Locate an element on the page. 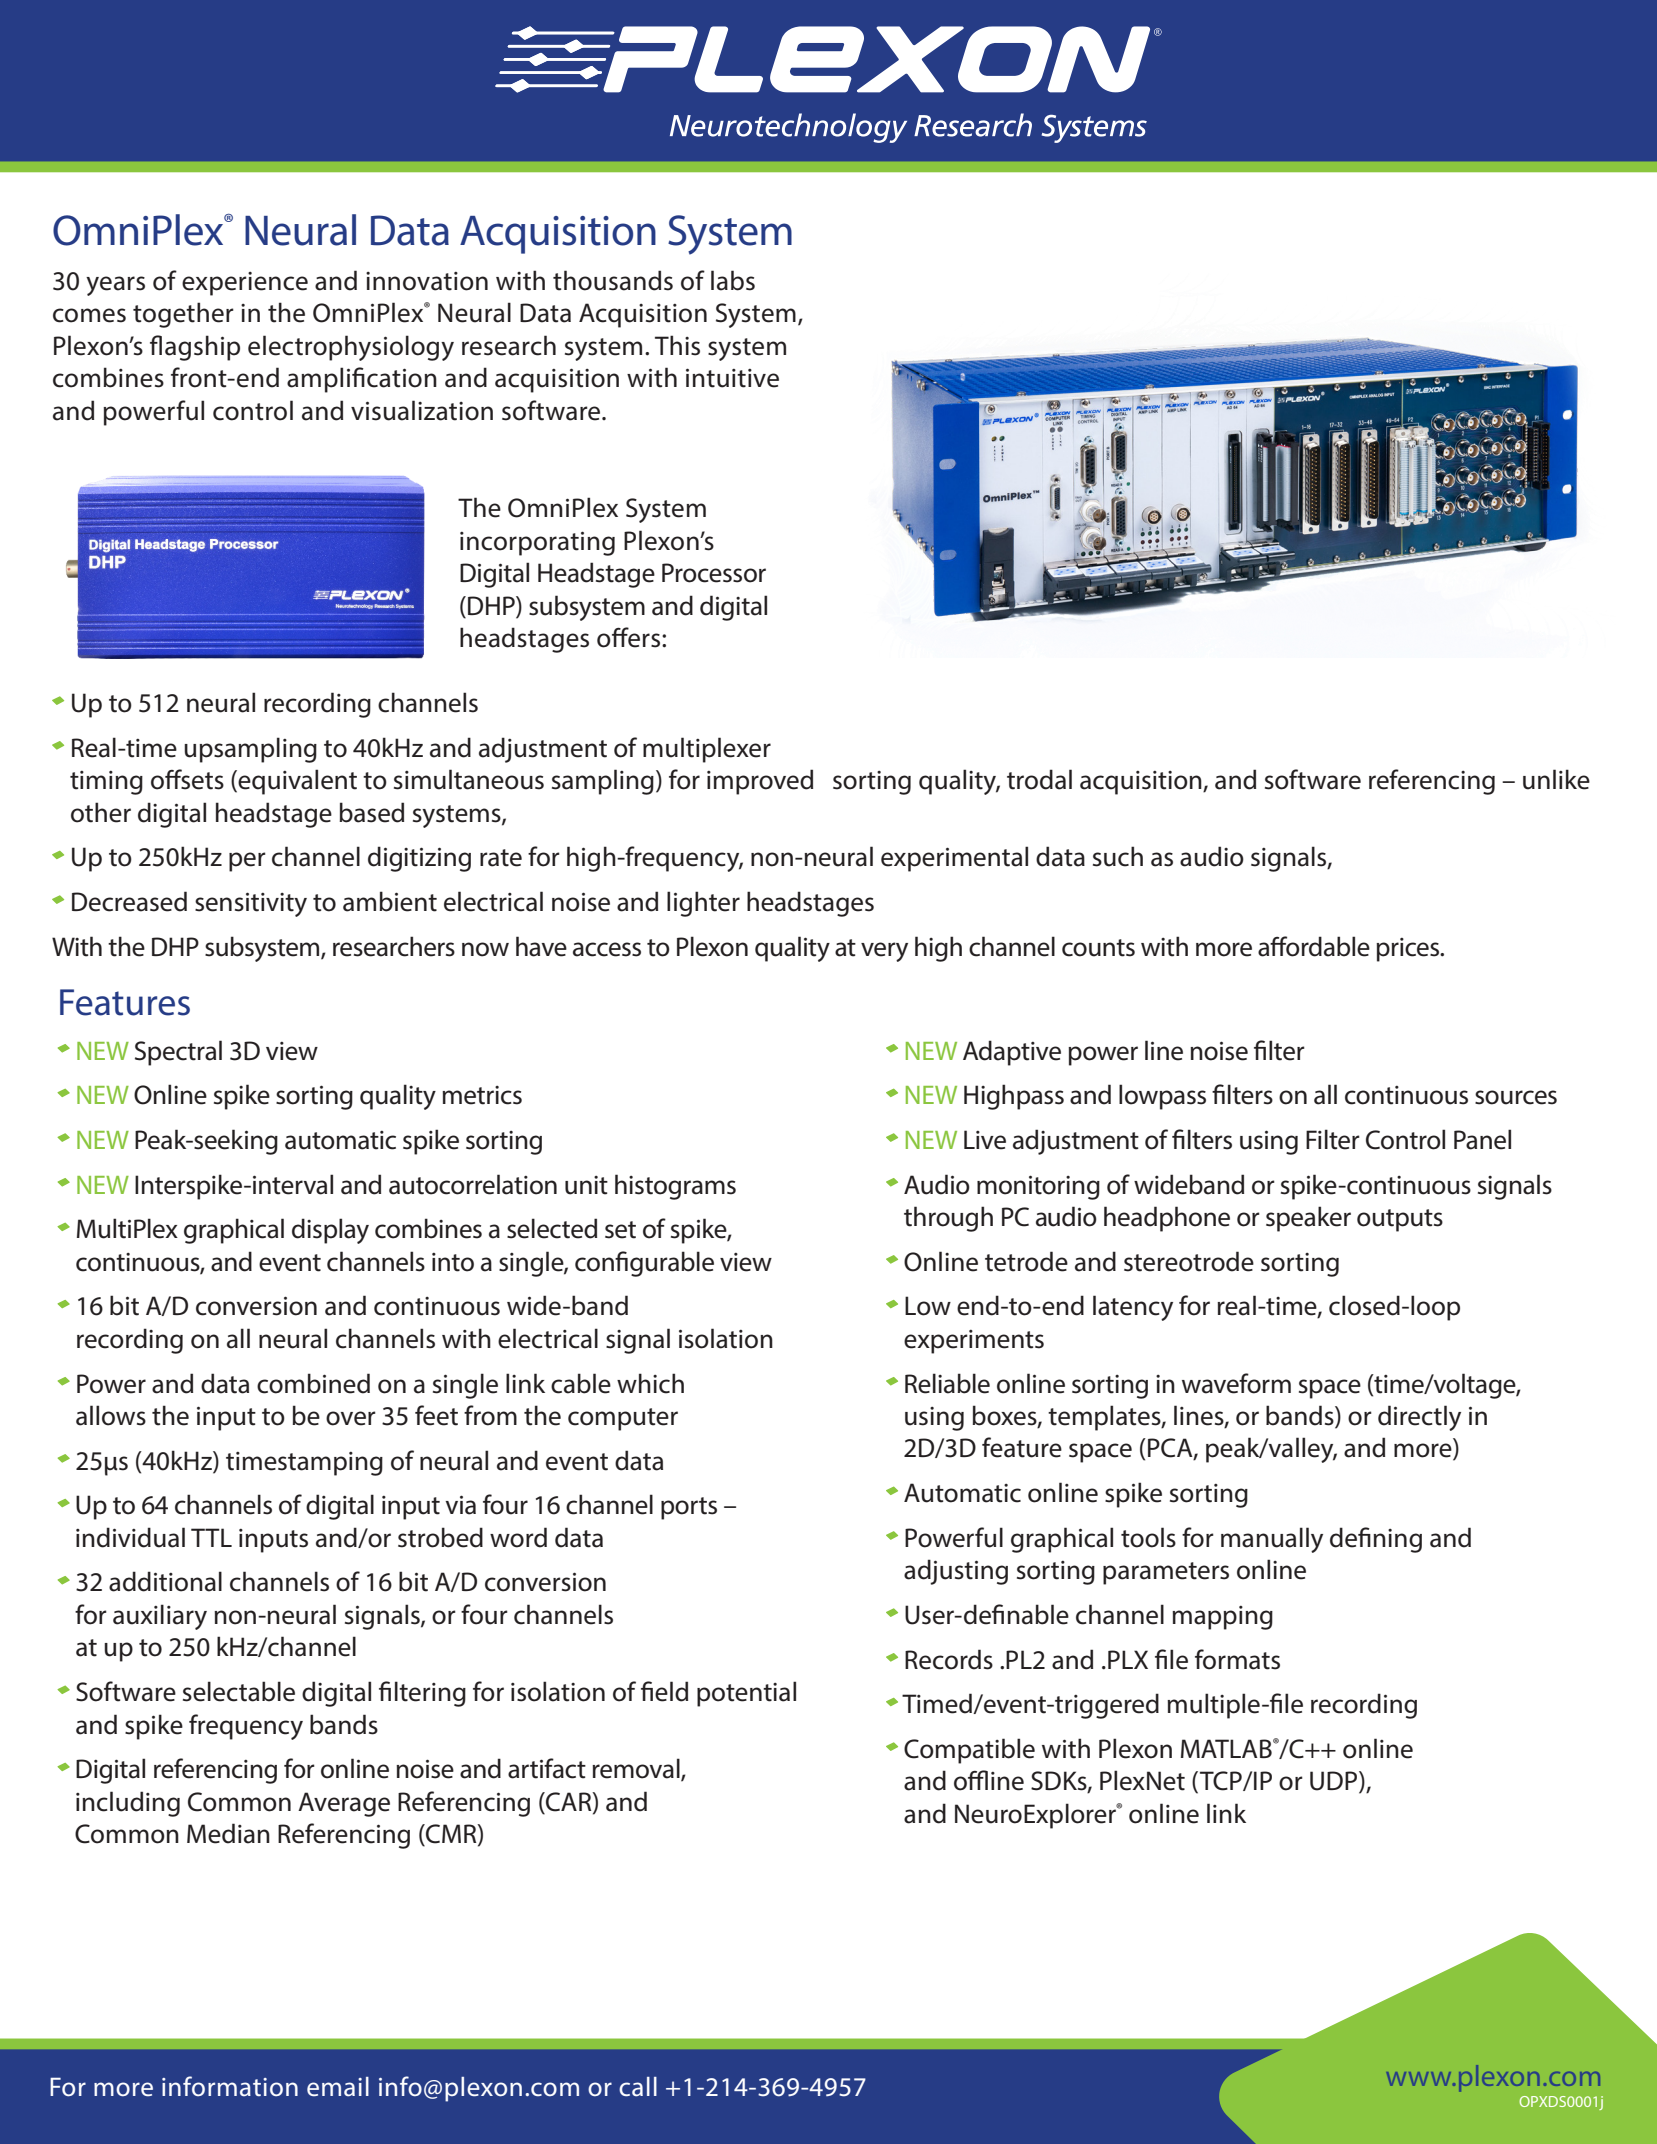 Image resolution: width=1657 pixels, height=2144 pixels. very is located at coordinates (884, 952).
